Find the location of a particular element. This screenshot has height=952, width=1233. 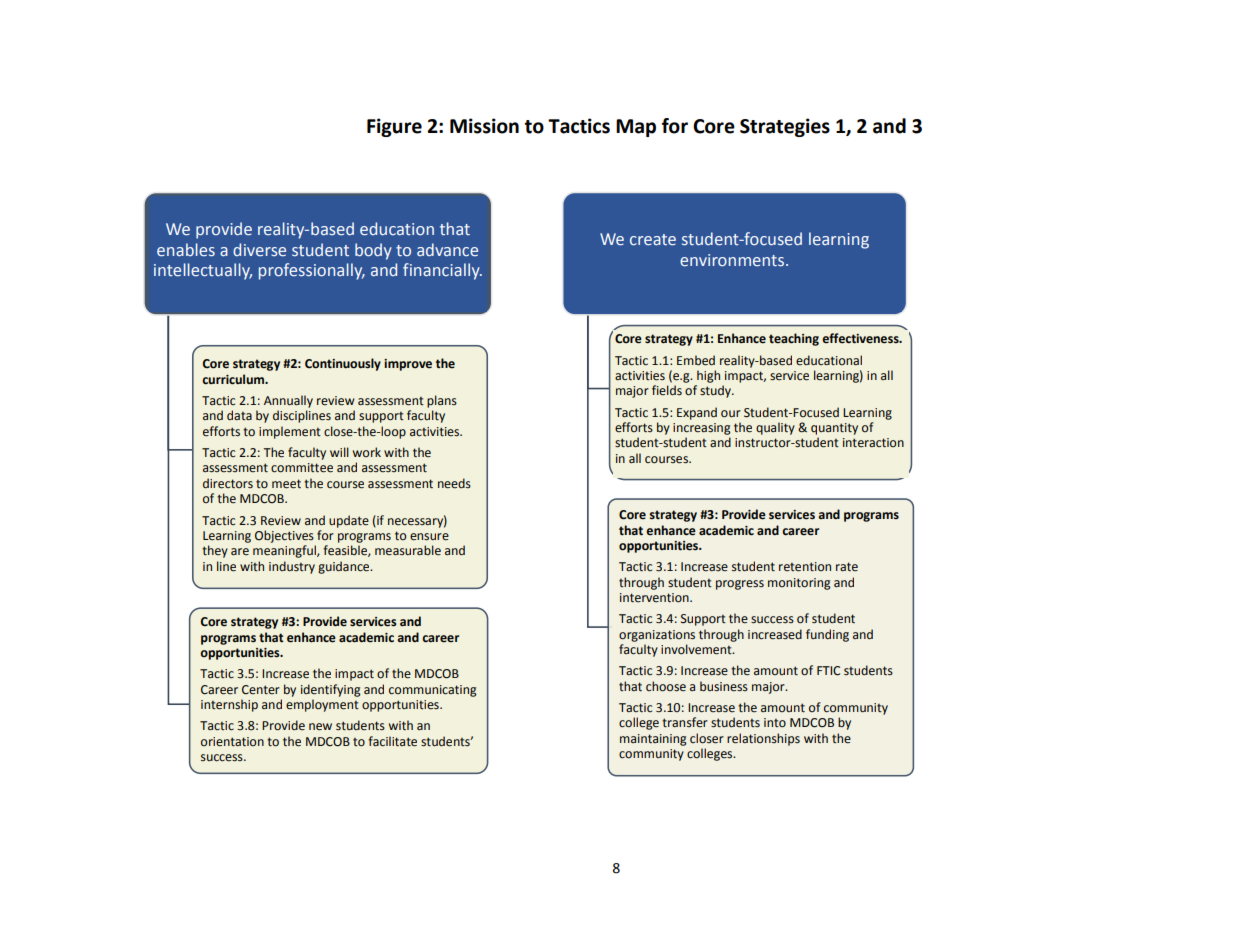

Map is located at coordinates (636, 128).
